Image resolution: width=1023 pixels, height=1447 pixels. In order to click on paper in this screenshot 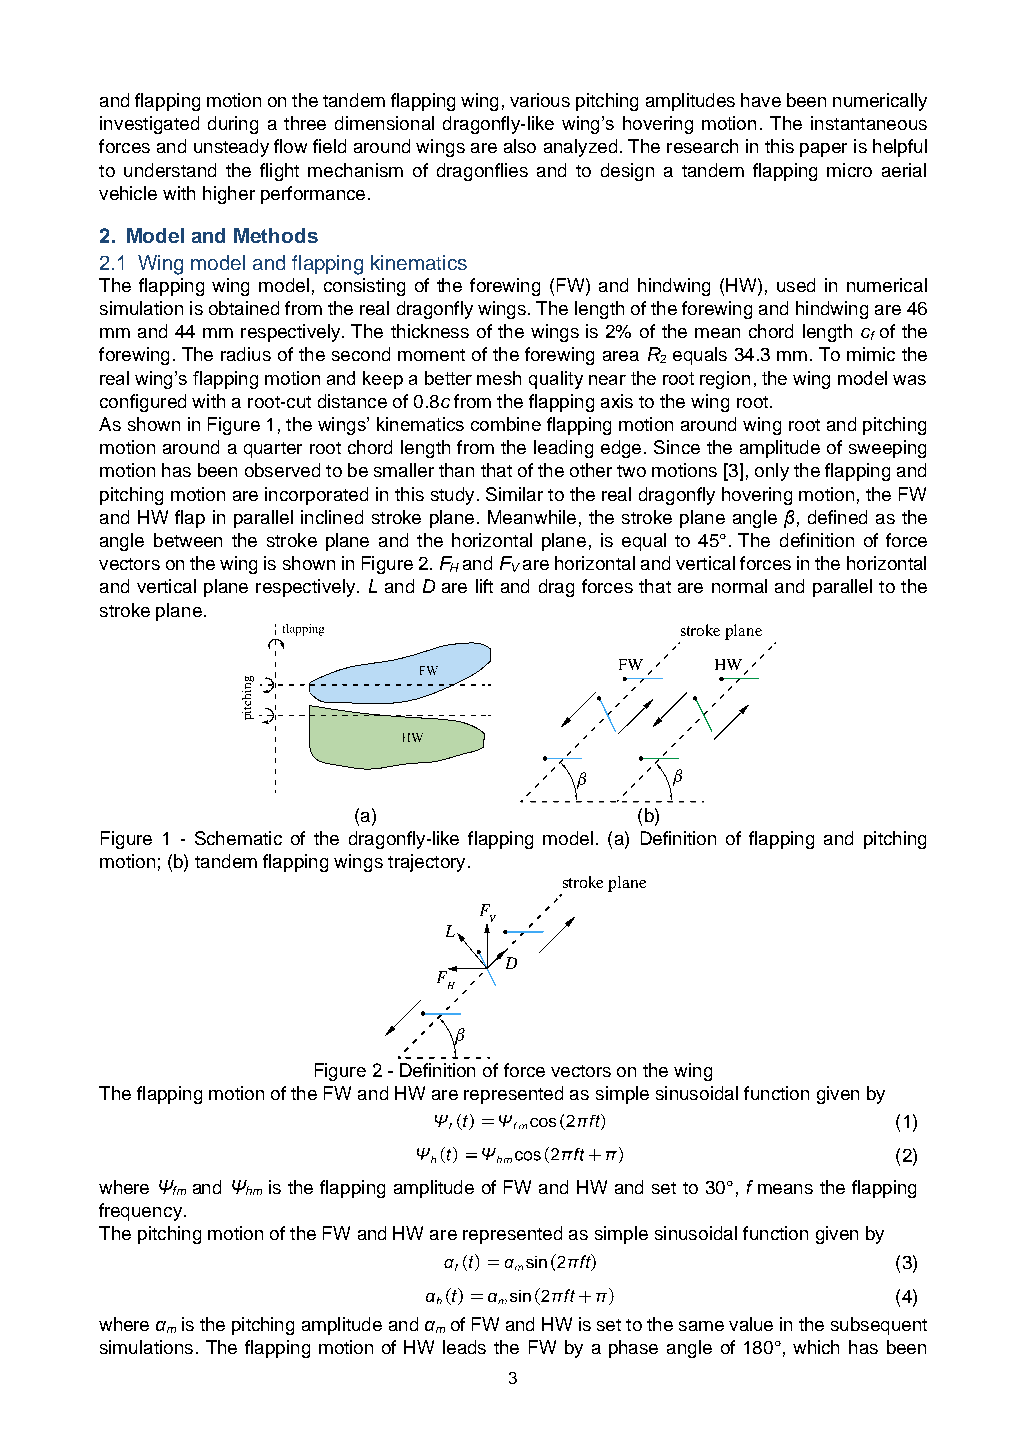, I will do `click(823, 150)`.
